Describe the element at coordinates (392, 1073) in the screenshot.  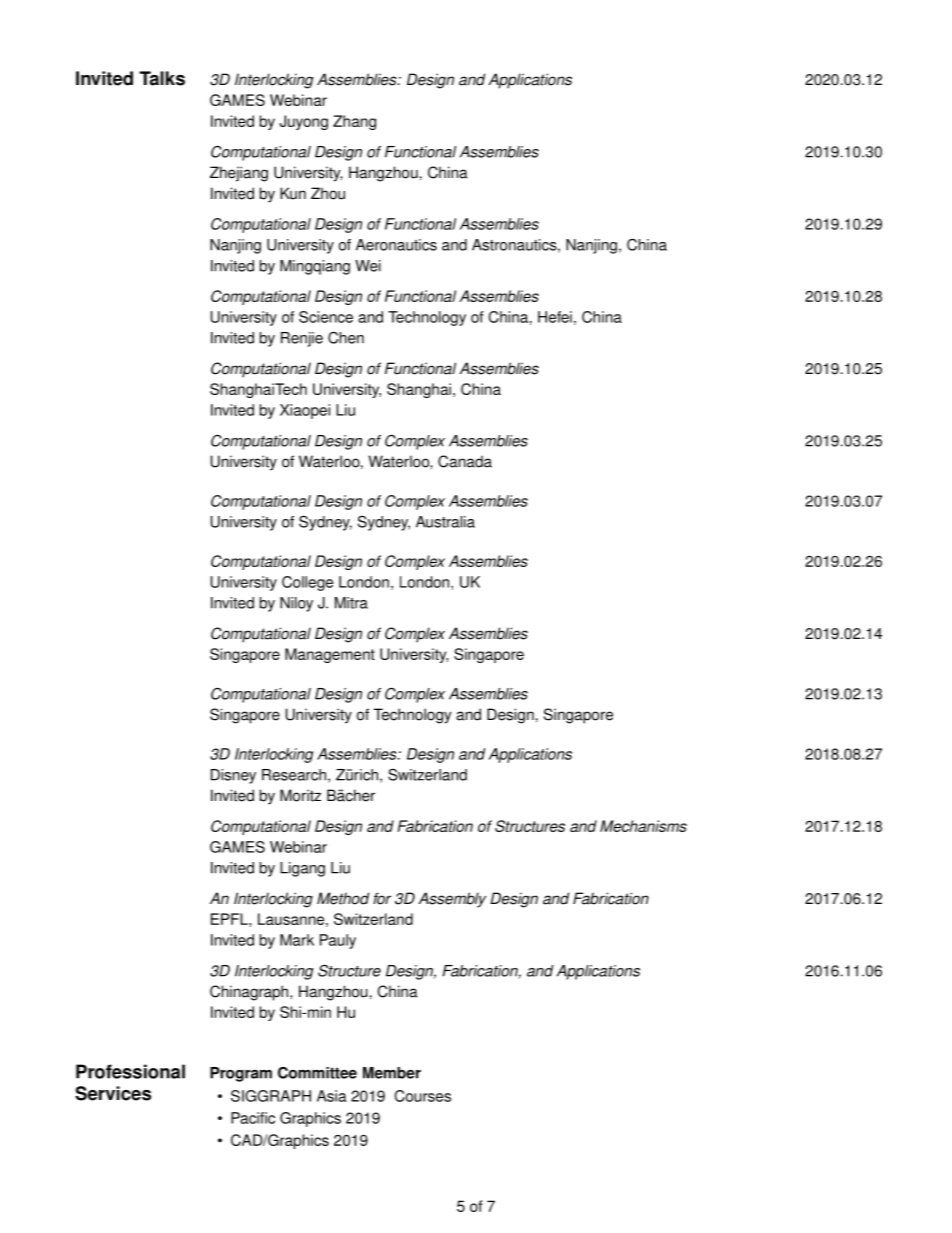
I see `Member` at that location.
